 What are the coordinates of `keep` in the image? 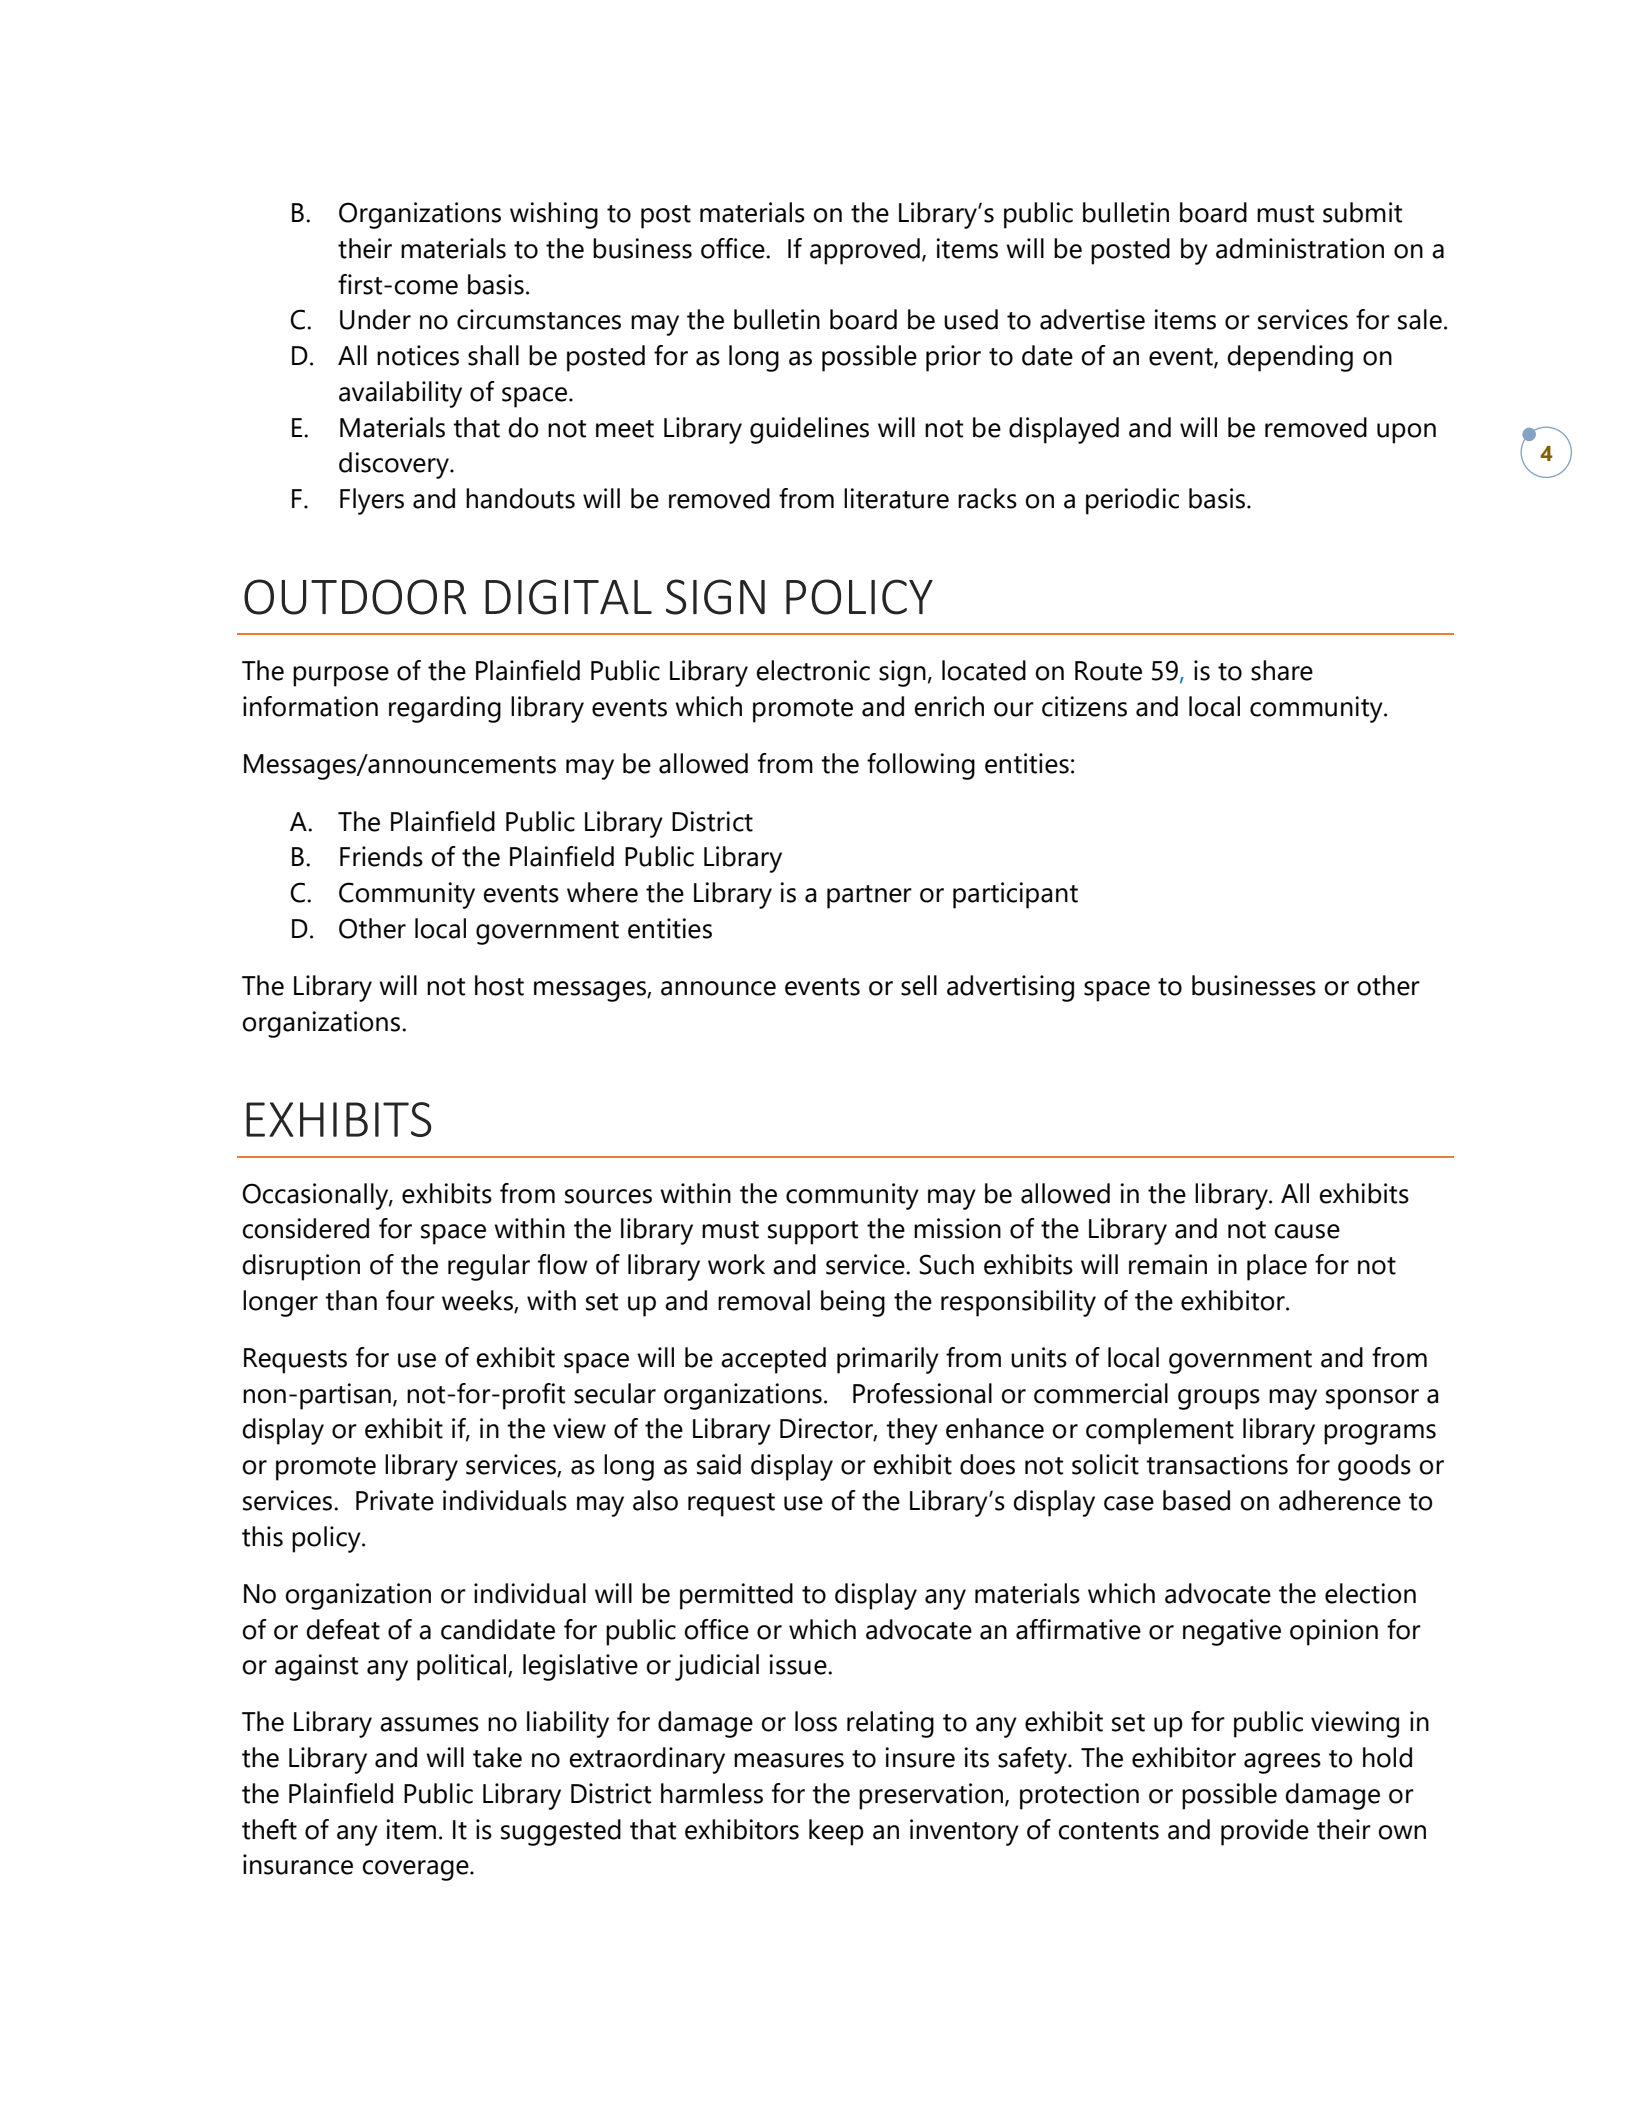 It's located at (836, 1832).
